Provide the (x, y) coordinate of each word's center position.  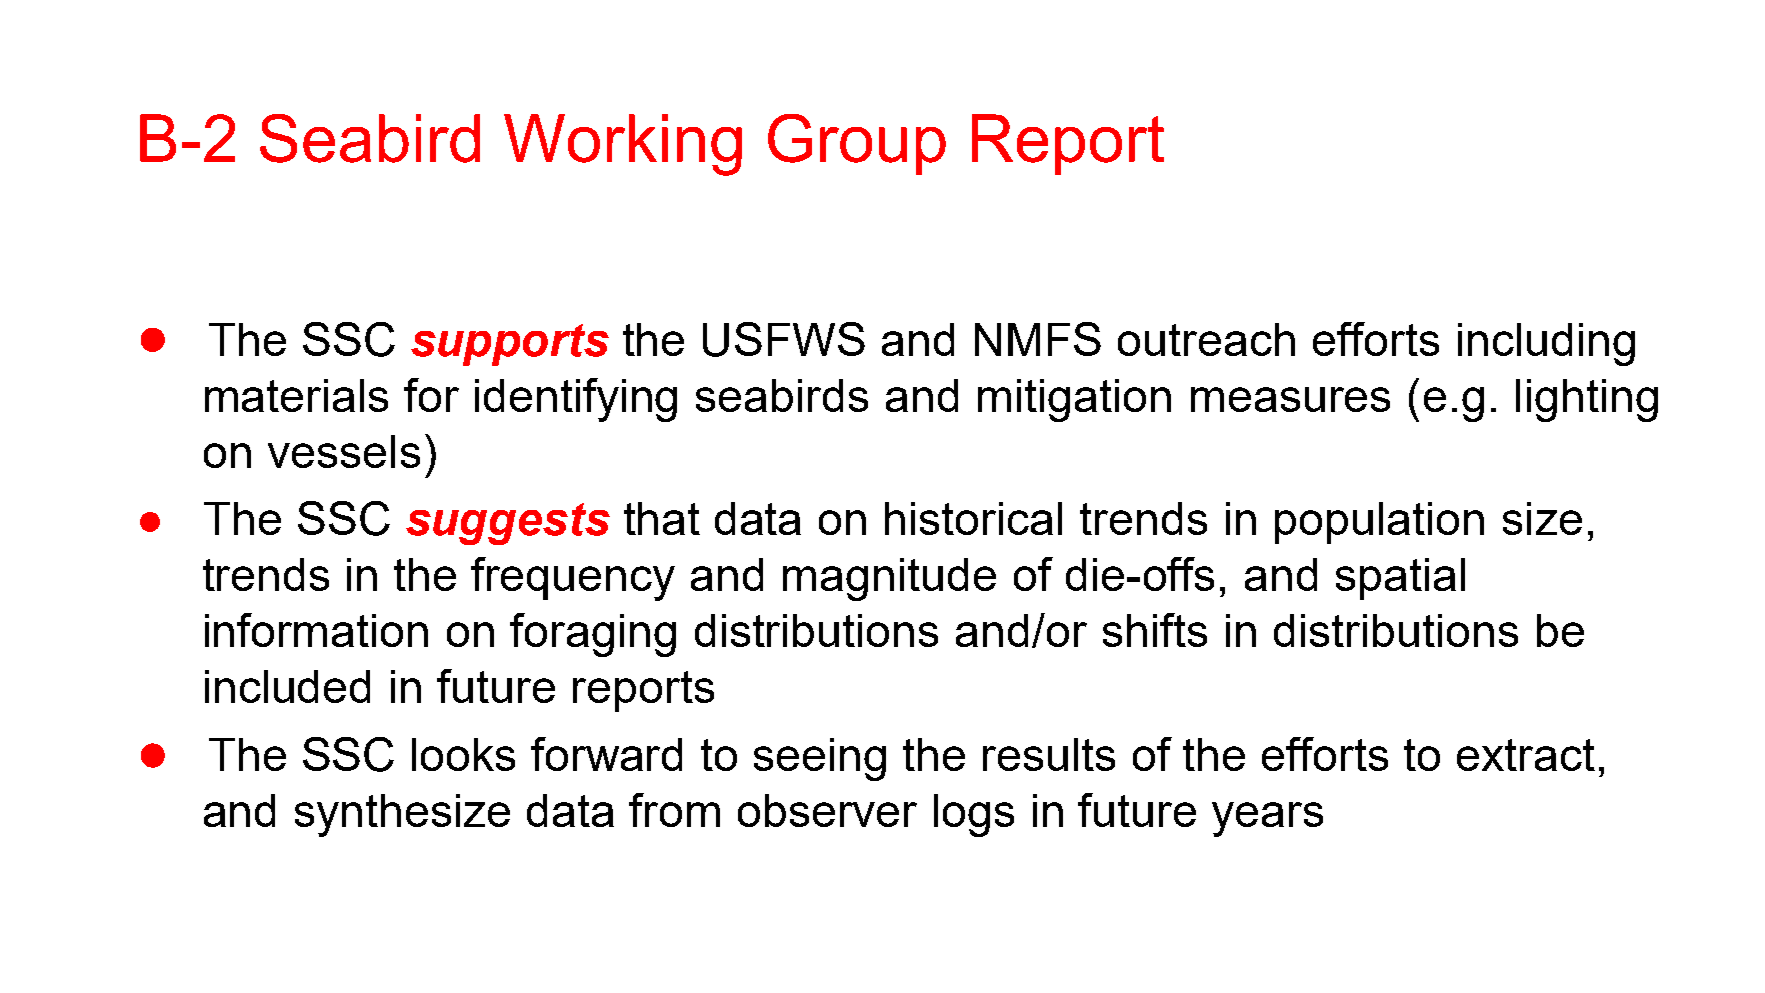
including (1546, 344)
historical (973, 518)
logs (974, 815)
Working (623, 145)
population (1379, 523)
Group (857, 144)
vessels (344, 451)
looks (463, 754)
